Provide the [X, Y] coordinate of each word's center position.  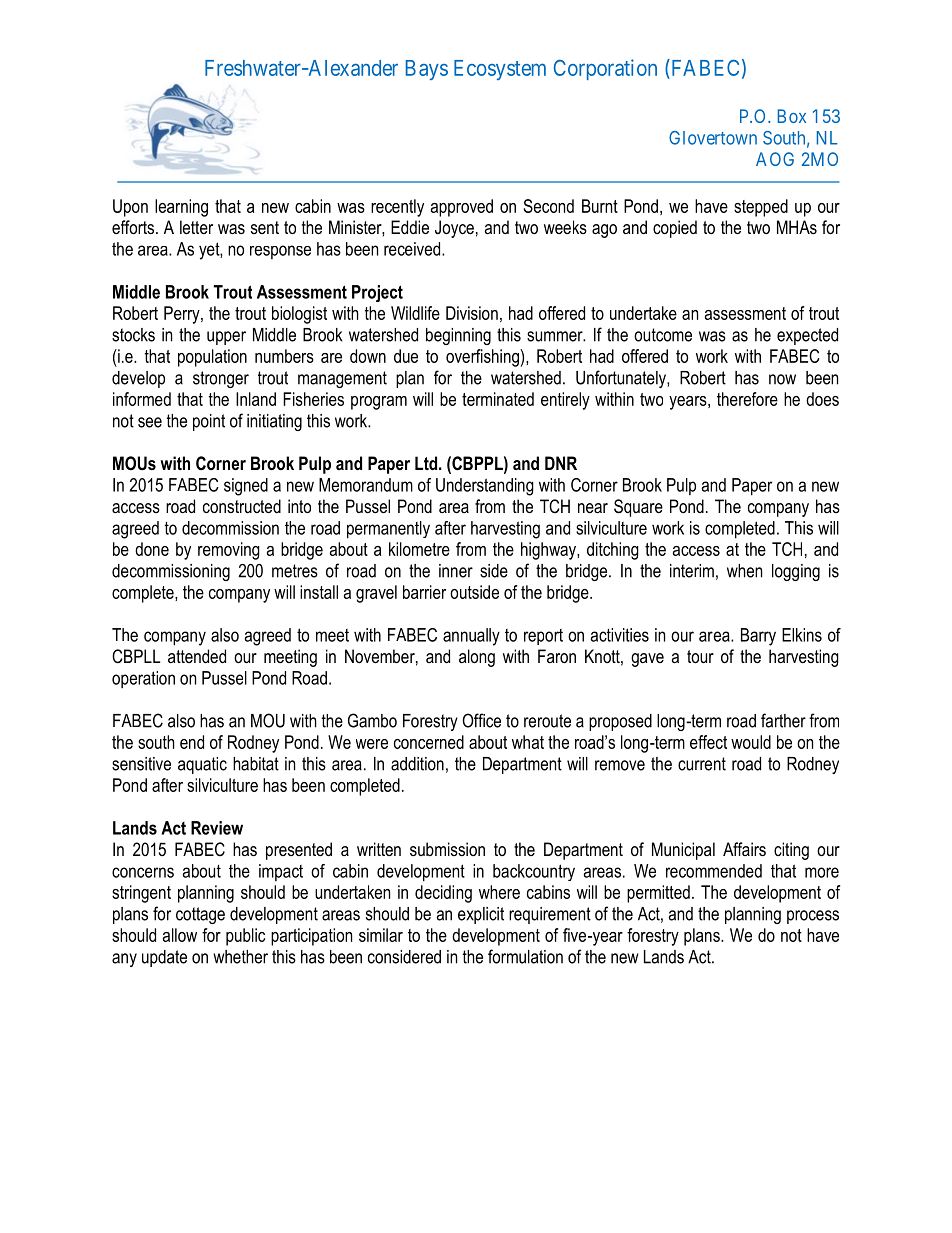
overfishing [483, 358]
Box [792, 116]
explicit [481, 915]
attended [197, 656]
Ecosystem [500, 70]
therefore [747, 399]
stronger [221, 379]
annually [471, 637]
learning [181, 208]
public [245, 937]
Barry [758, 637]
